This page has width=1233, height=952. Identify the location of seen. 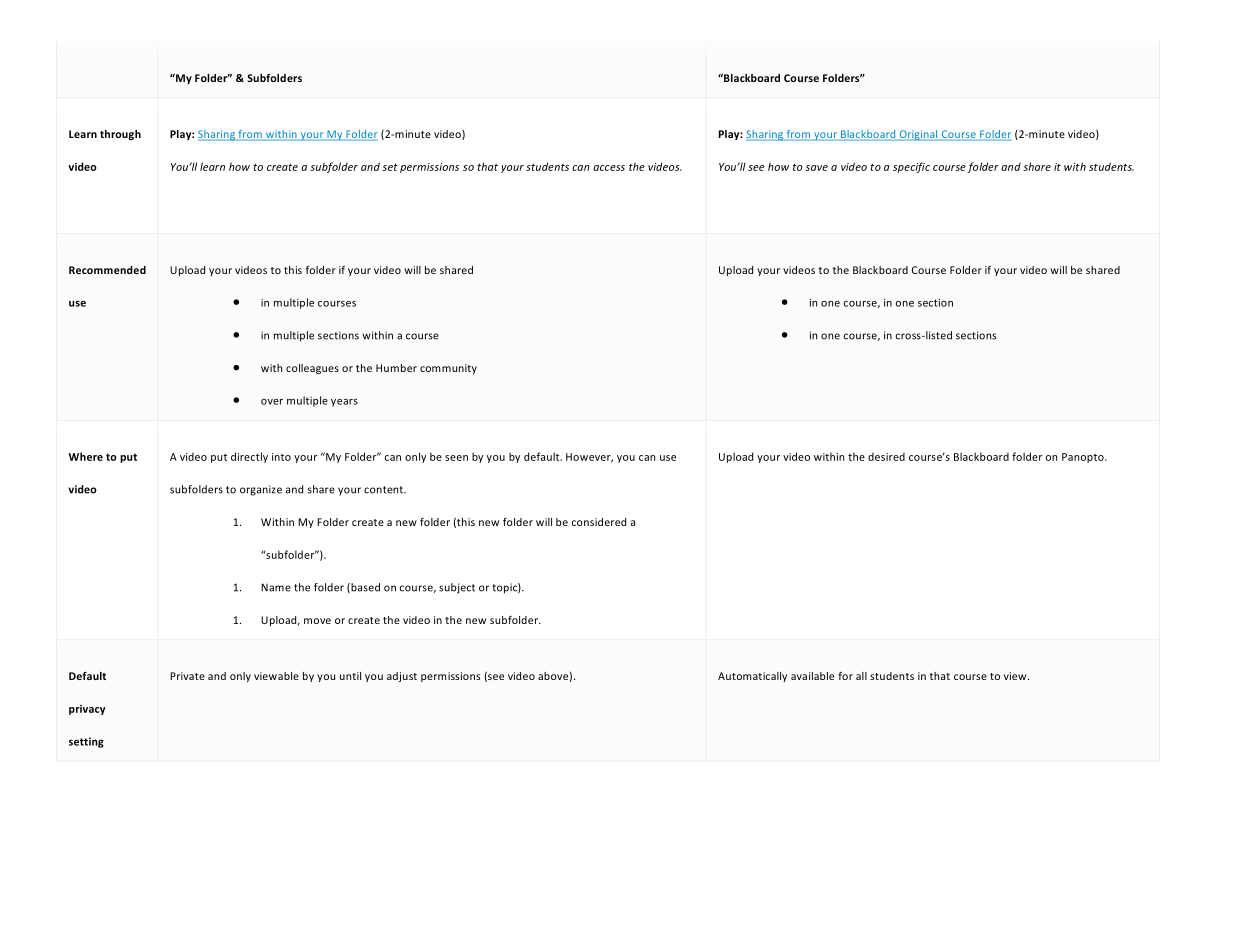
(456, 458).
